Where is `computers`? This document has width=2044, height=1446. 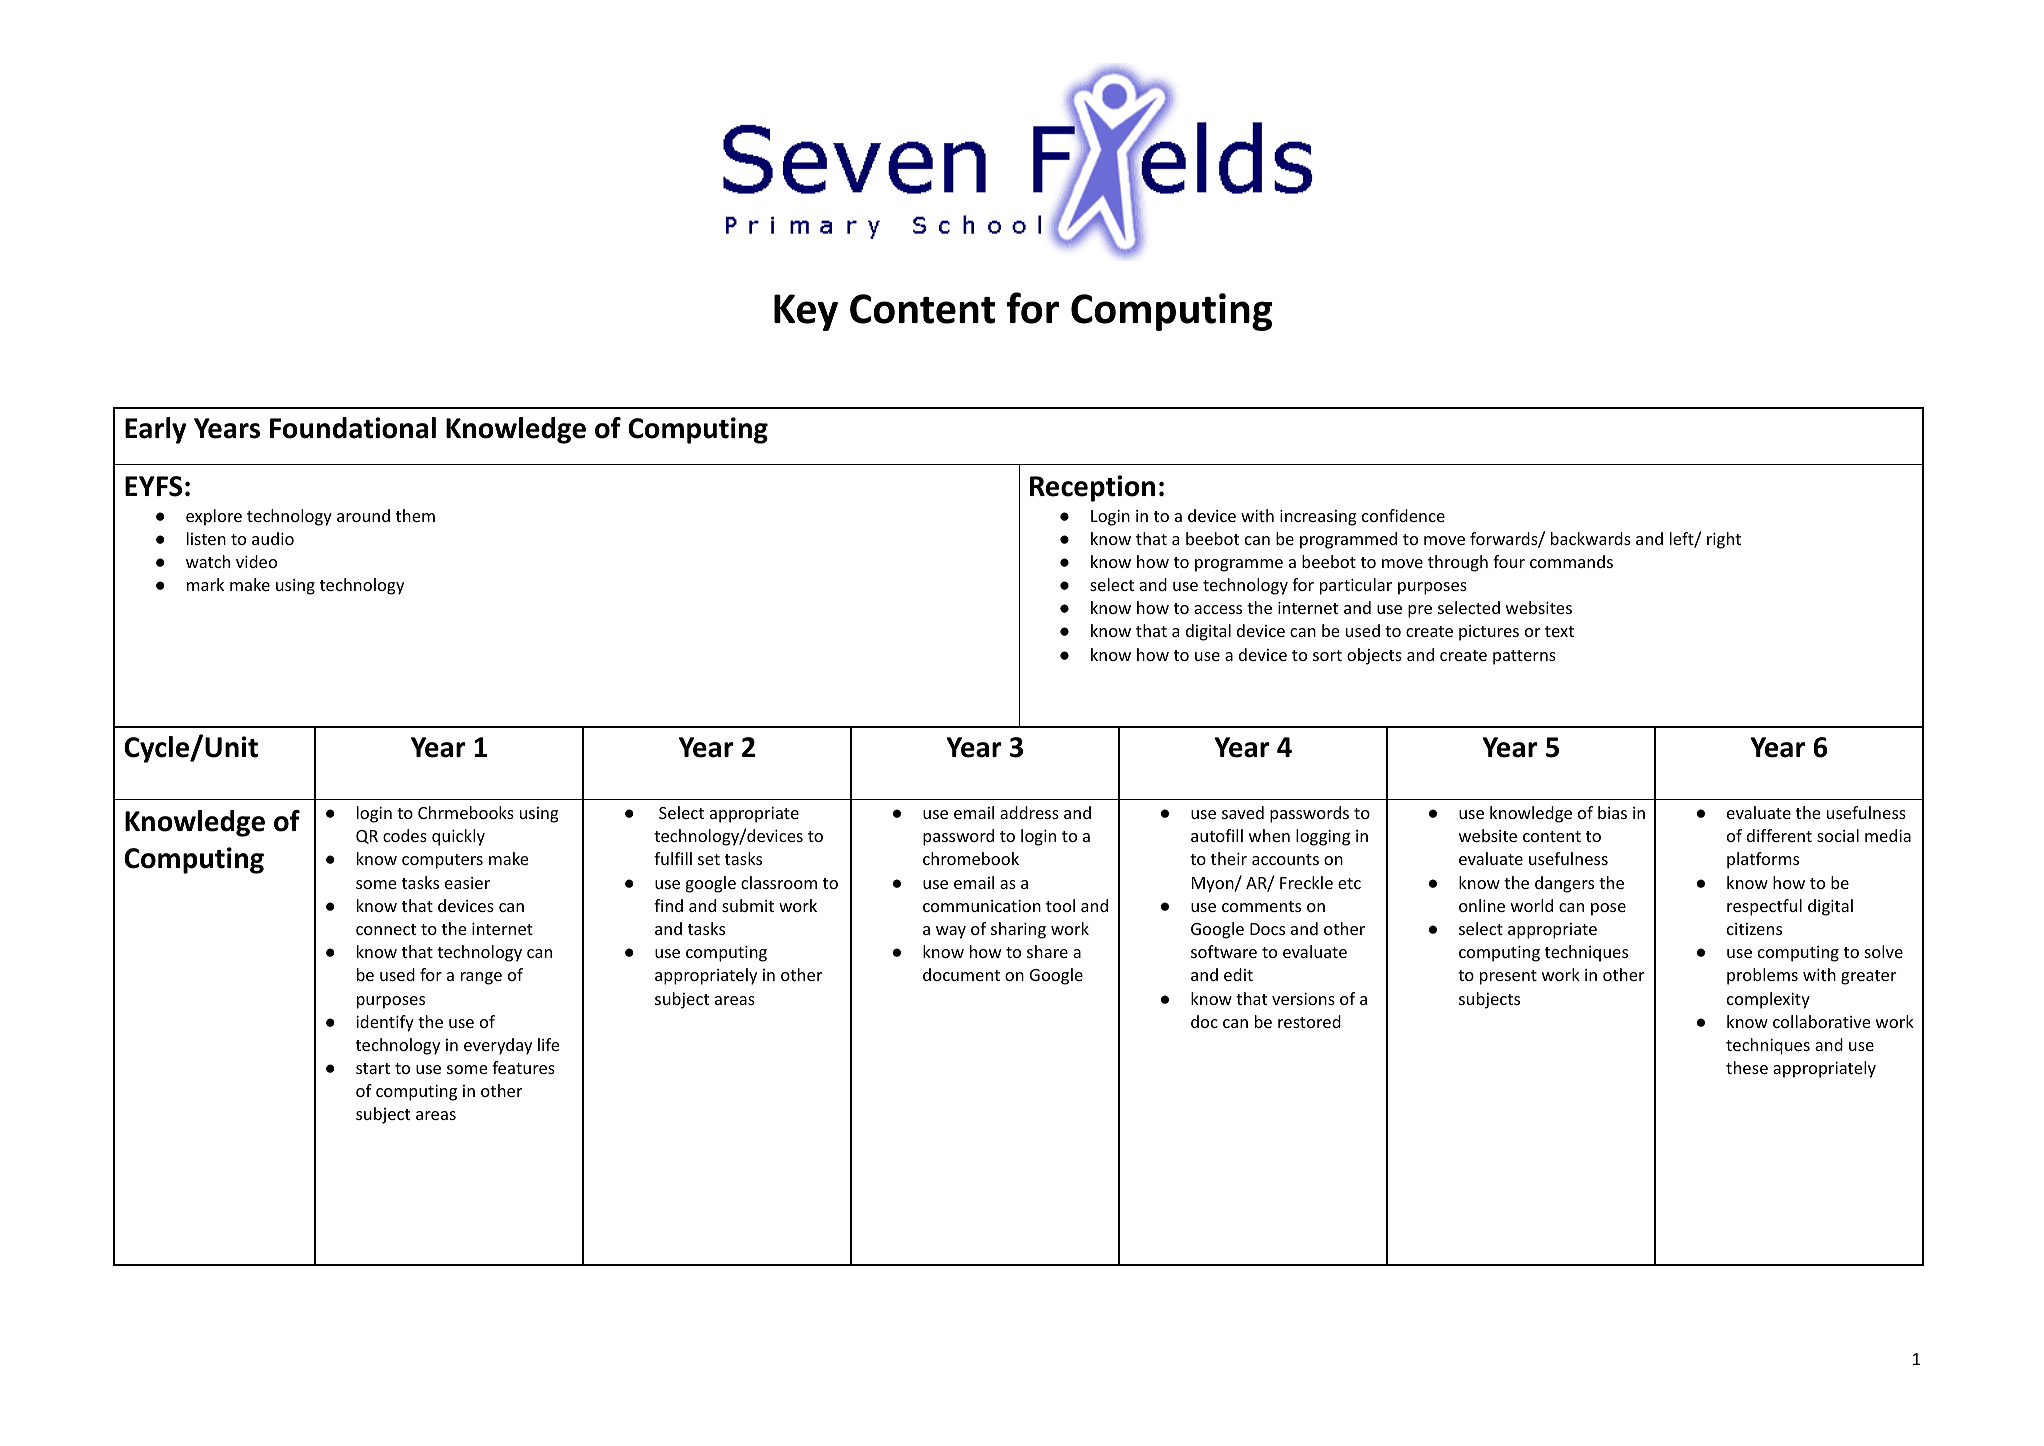
computers is located at coordinates (442, 861).
